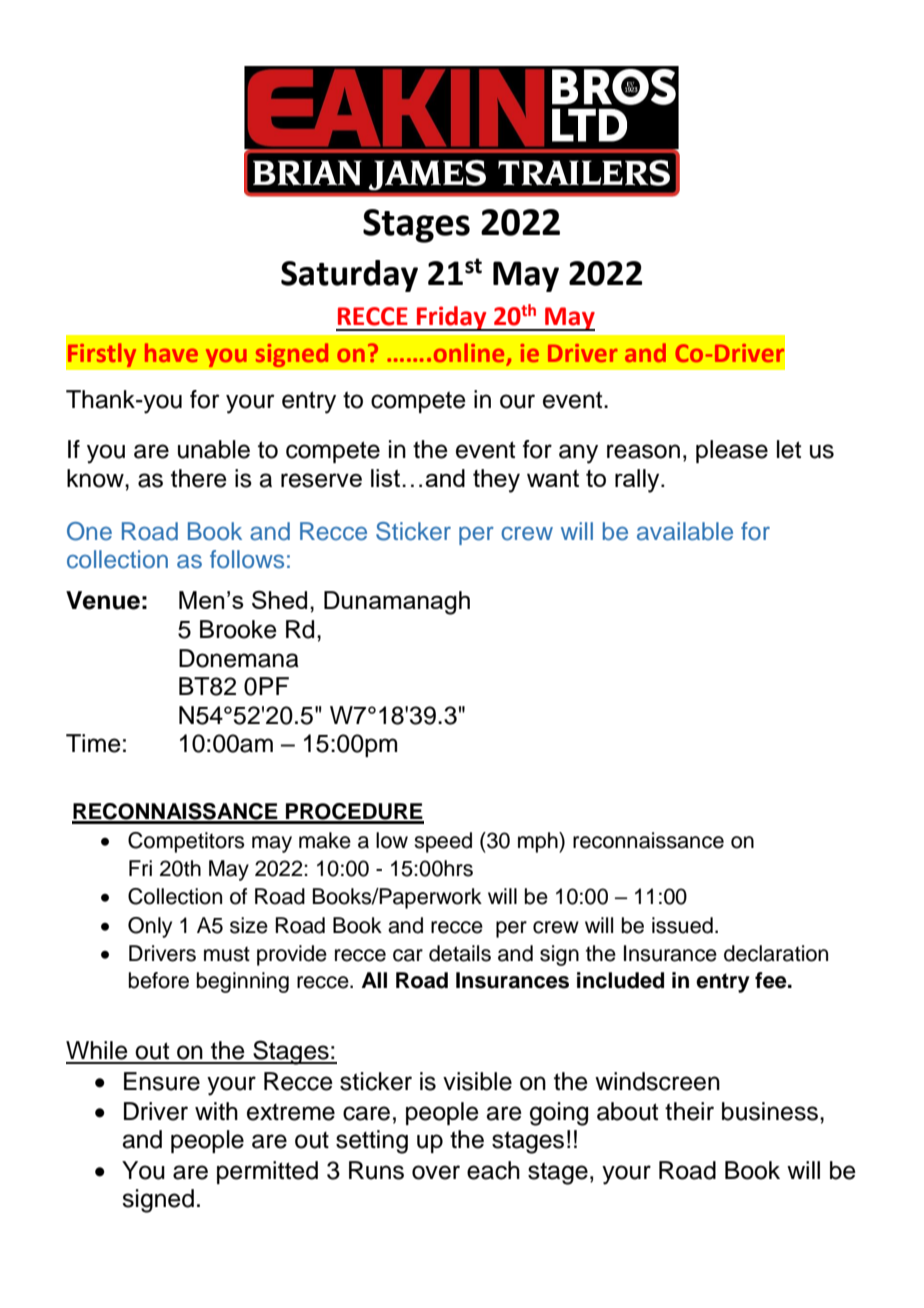  Describe the element at coordinates (452, 318) in the screenshot. I see `Friday` at that location.
